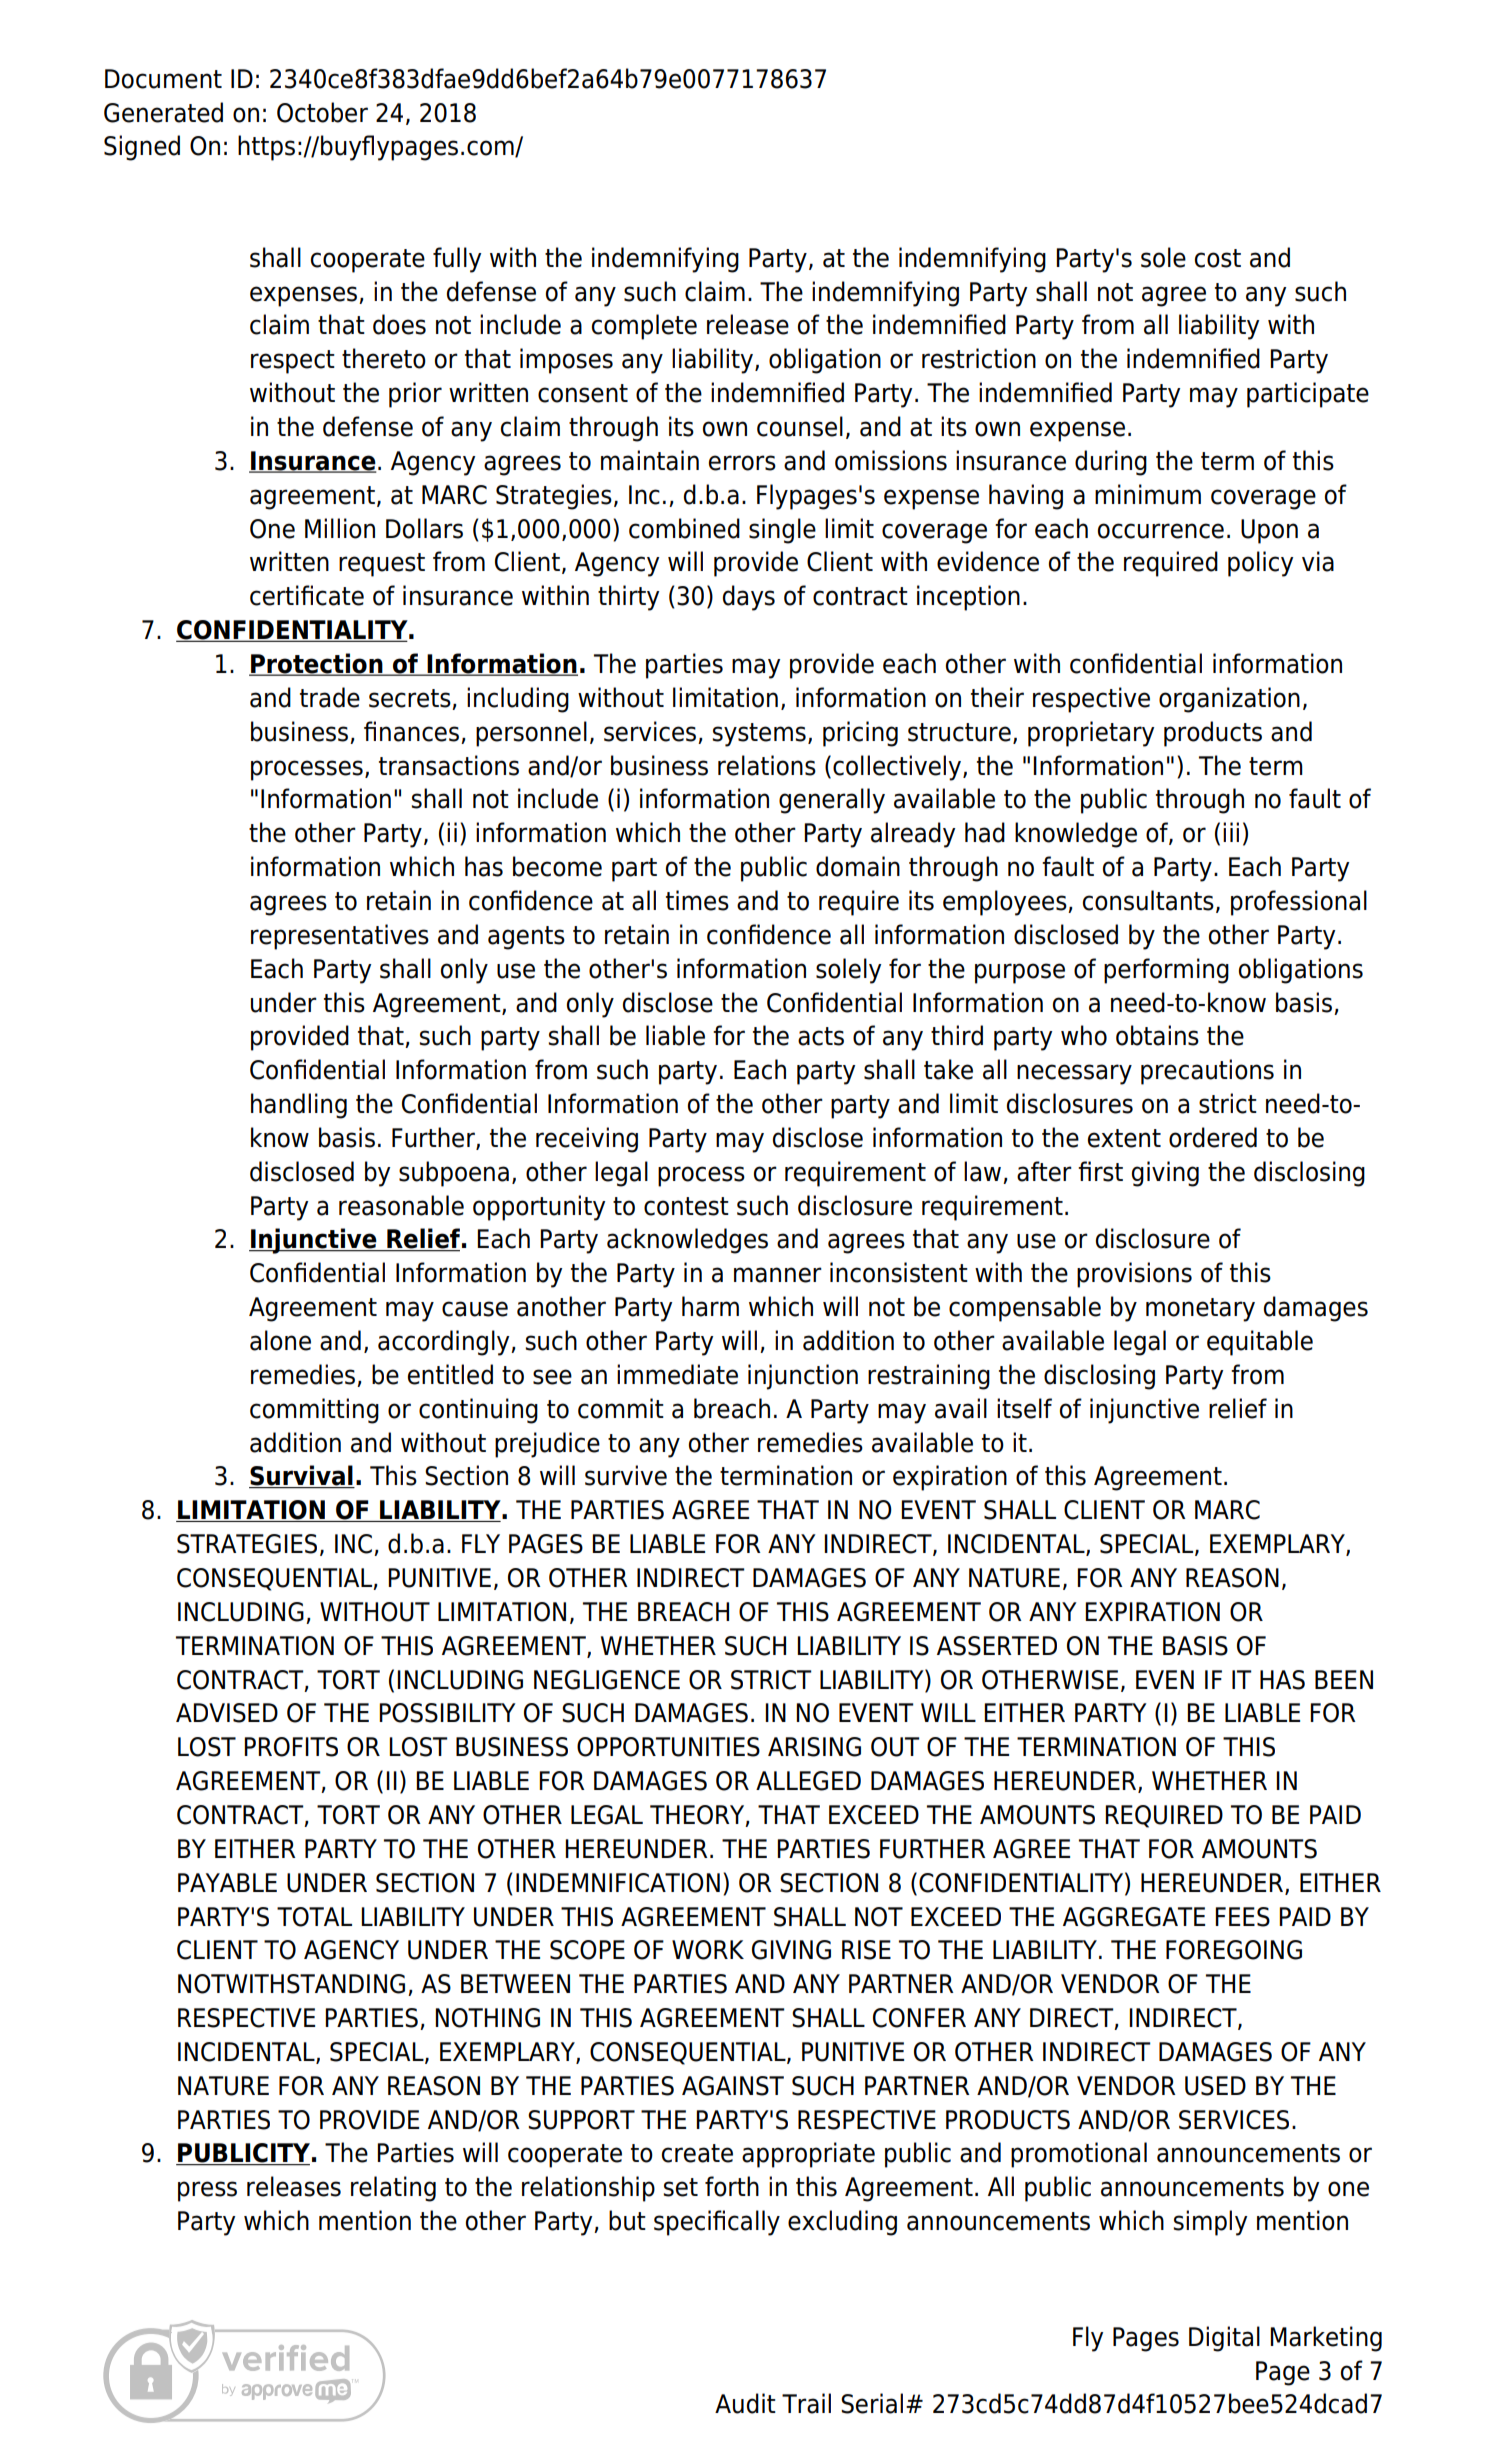 The width and height of the screenshot is (1487, 2449). Describe the element at coordinates (1218, 258) in the screenshot. I see `cost` at that location.
